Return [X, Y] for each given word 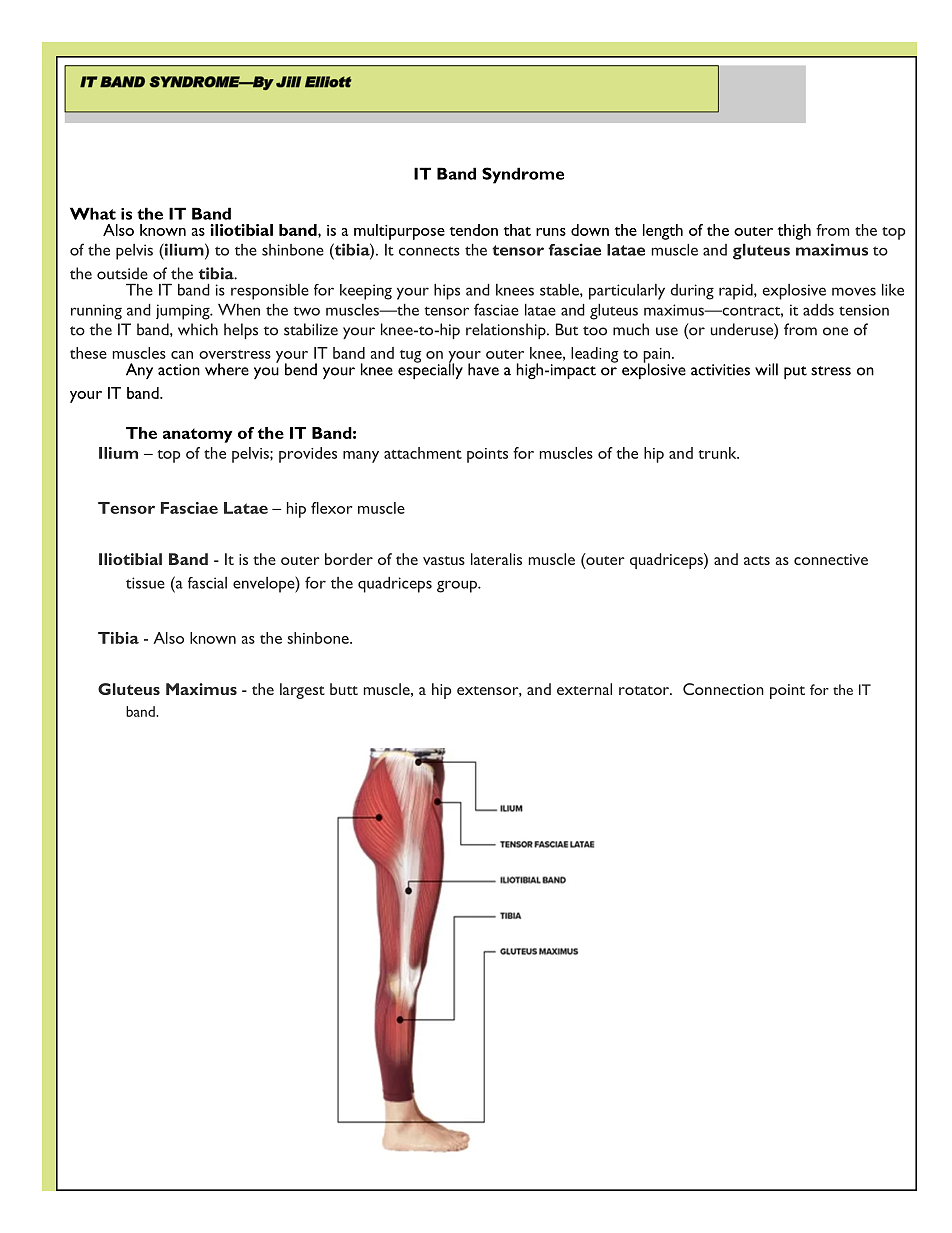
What [93, 213]
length [663, 232]
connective [831, 559]
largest [302, 691]
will [766, 369]
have [483, 369]
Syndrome [523, 175]
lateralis [496, 559]
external [584, 689]
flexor [331, 508]
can [182, 355]
